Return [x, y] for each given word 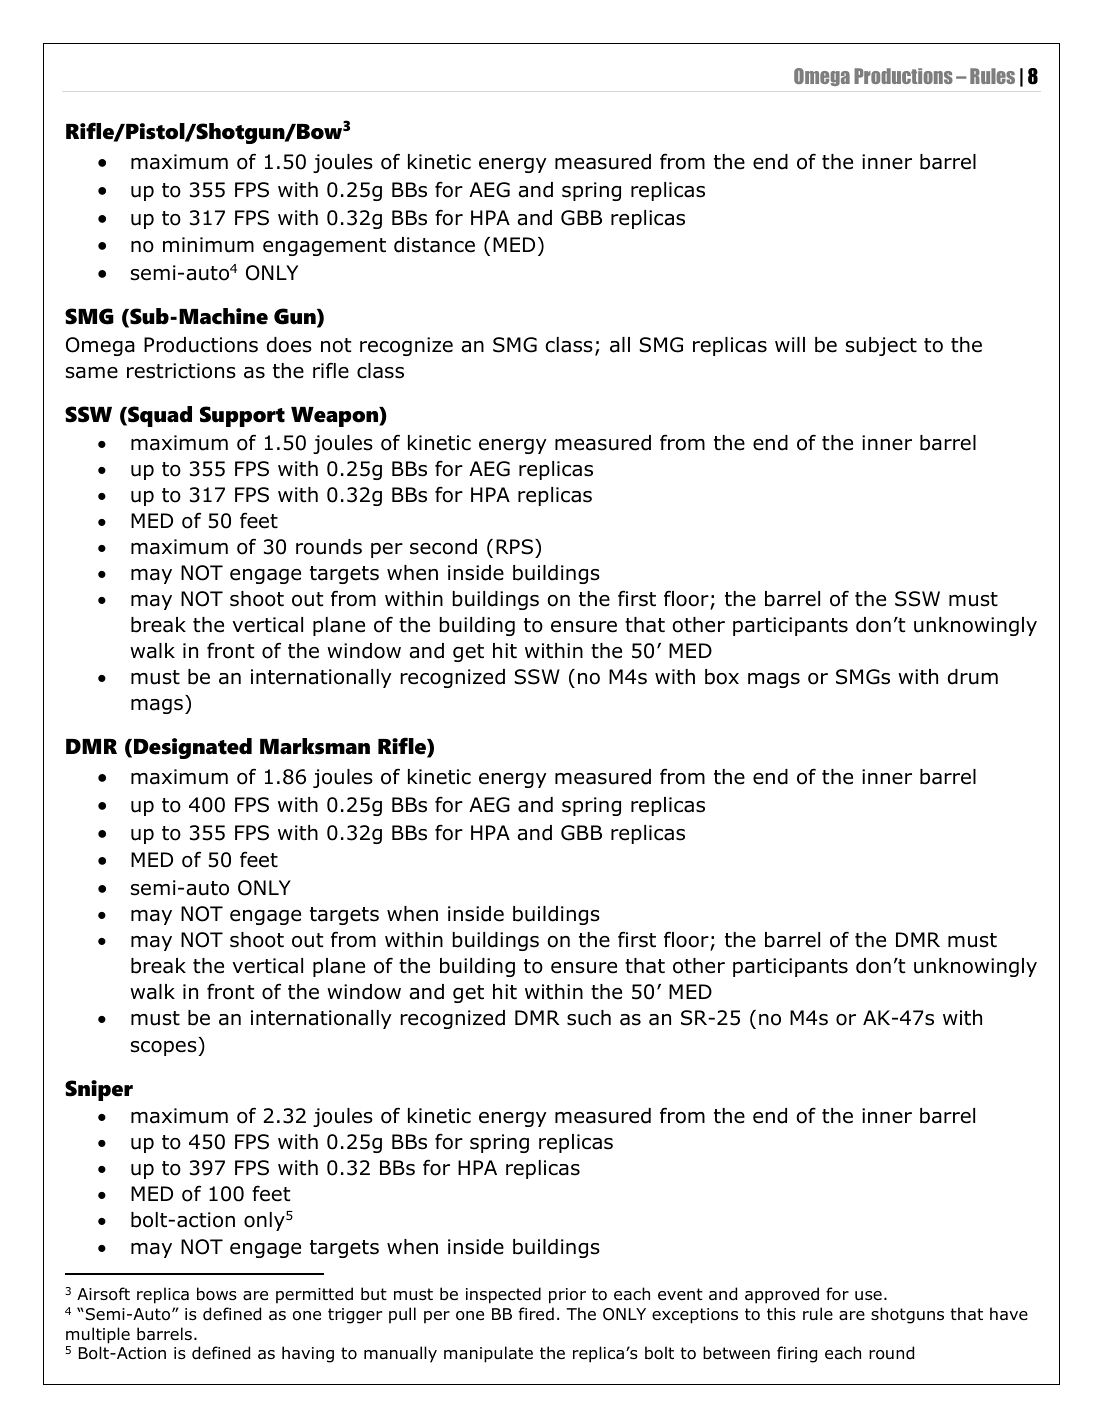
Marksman [315, 746]
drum [973, 677]
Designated [193, 748]
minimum [208, 245]
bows [217, 1294]
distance [434, 245]
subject [881, 346]
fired [536, 1314]
